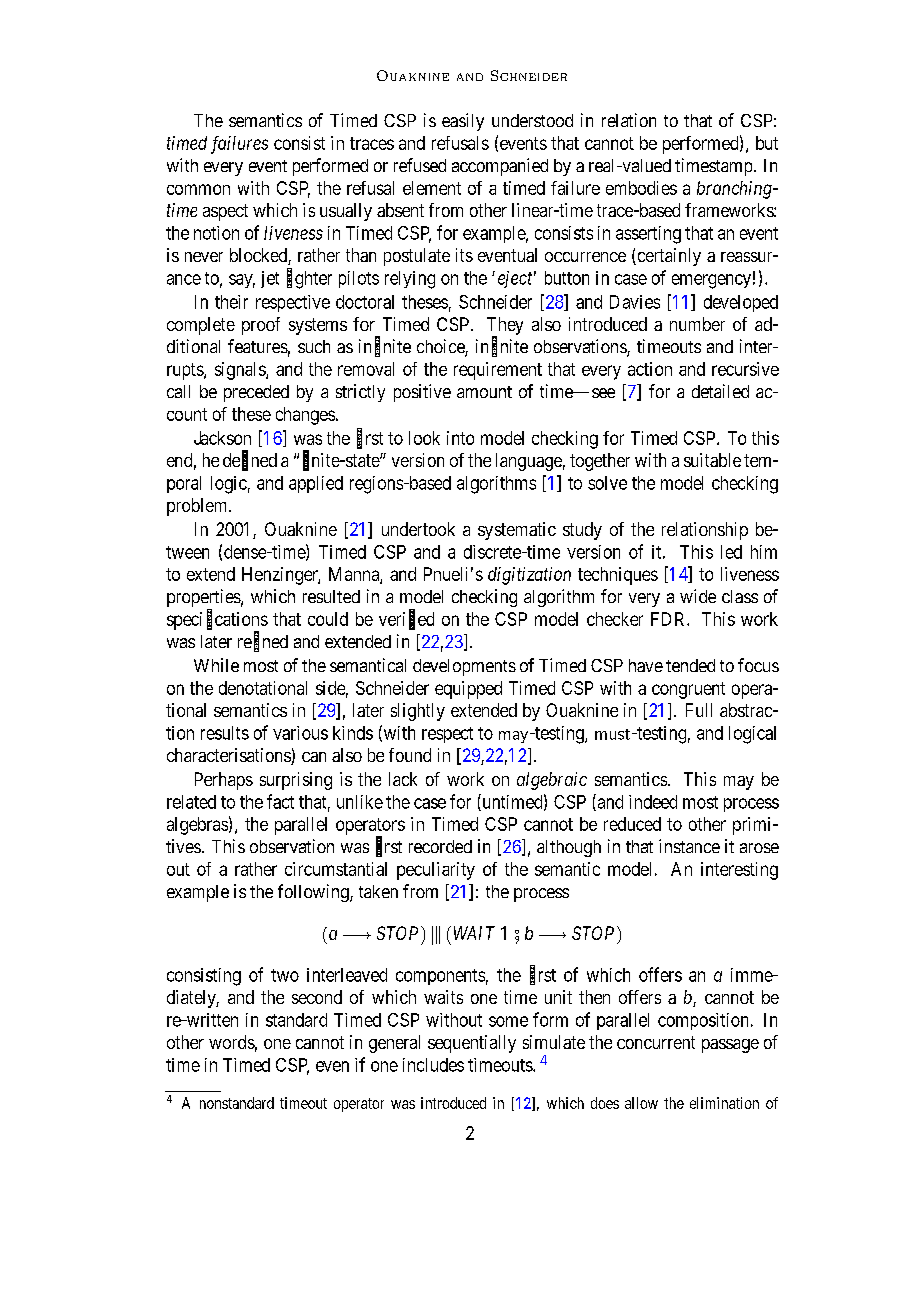 The image size is (924, 1308). I want to click on passage, so click(730, 1046).
